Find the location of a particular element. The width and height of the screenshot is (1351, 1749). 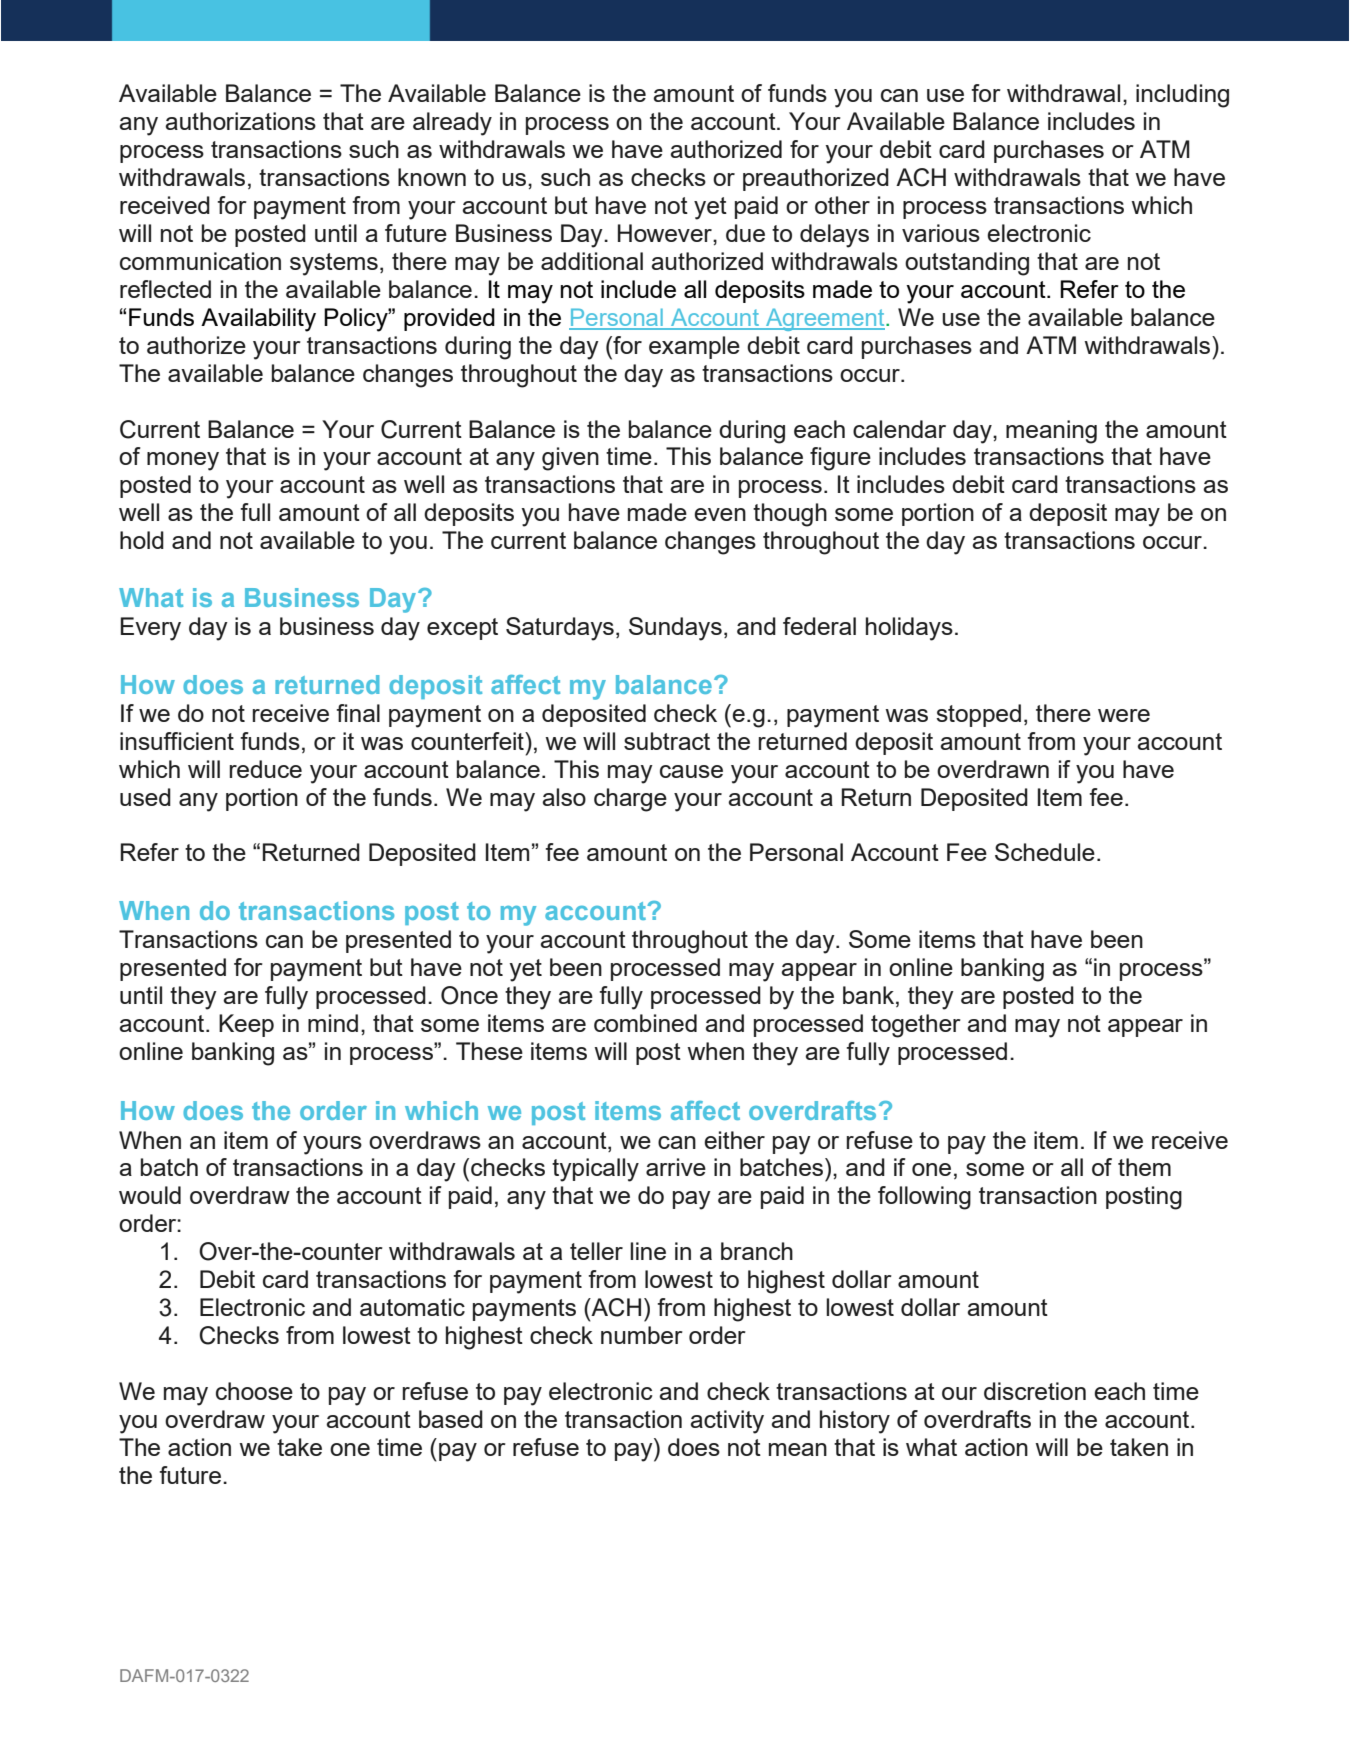

due is located at coordinates (745, 233).
